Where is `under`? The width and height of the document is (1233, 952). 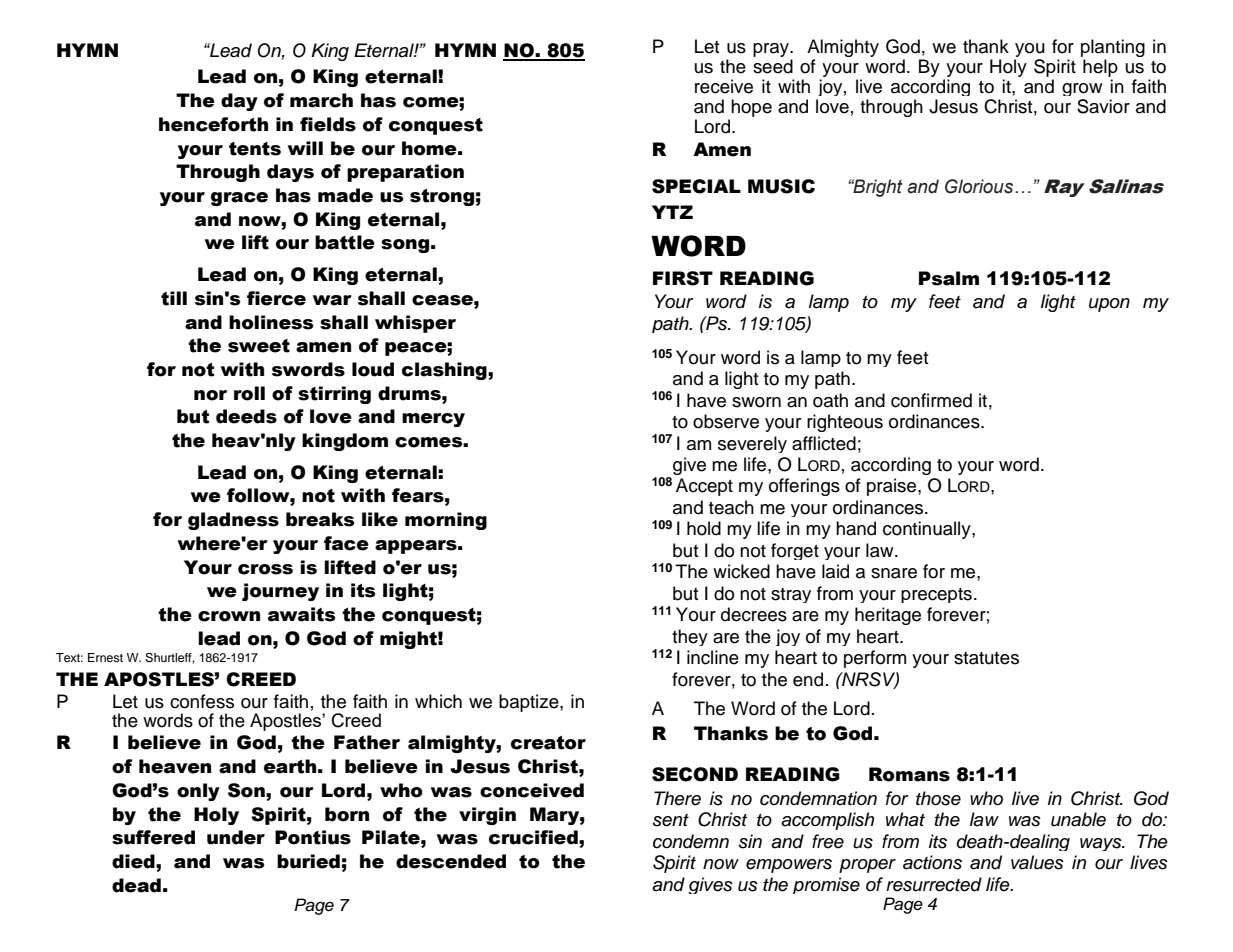
under is located at coordinates (236, 837).
